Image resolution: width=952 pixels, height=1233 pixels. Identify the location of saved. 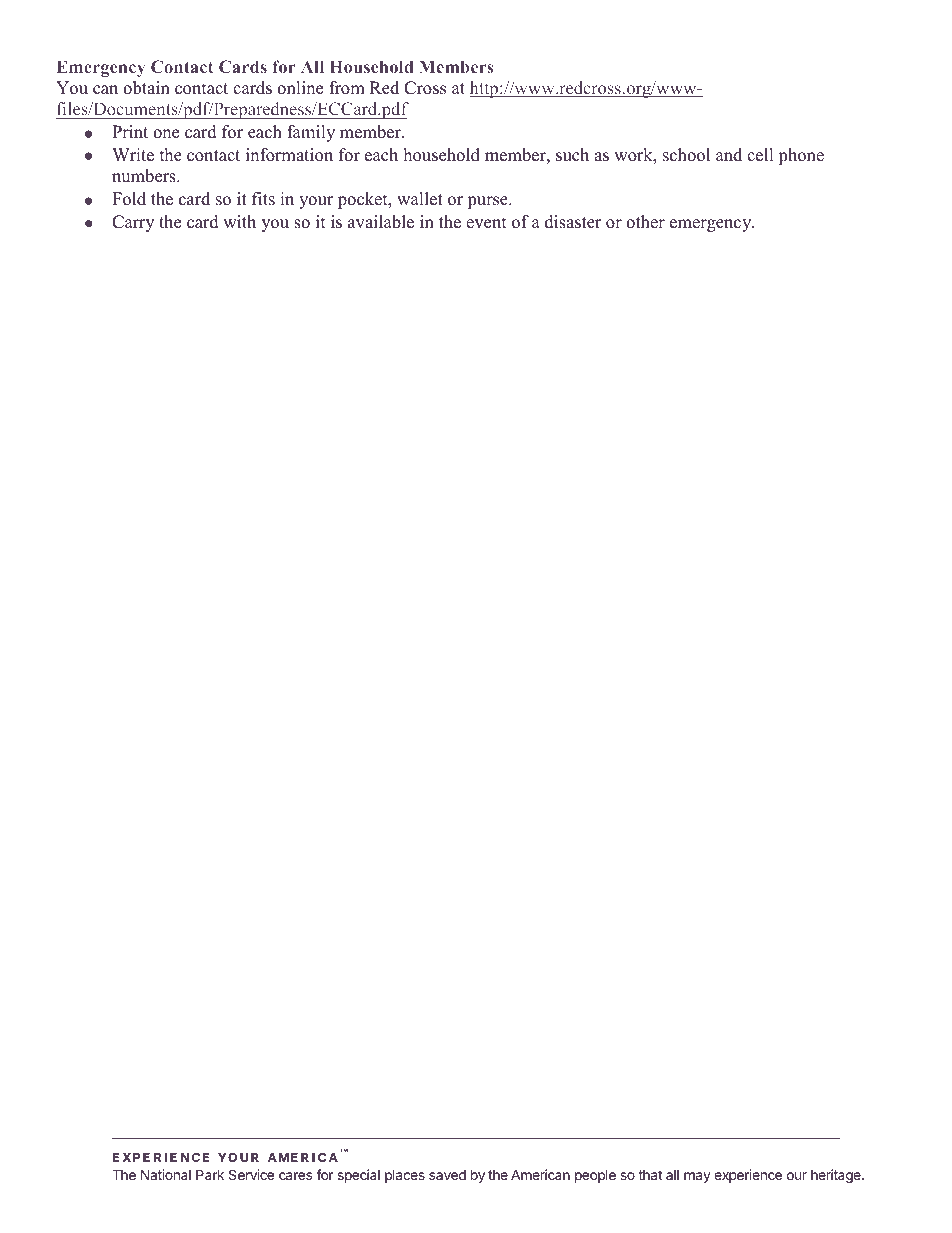
(447, 1175).
